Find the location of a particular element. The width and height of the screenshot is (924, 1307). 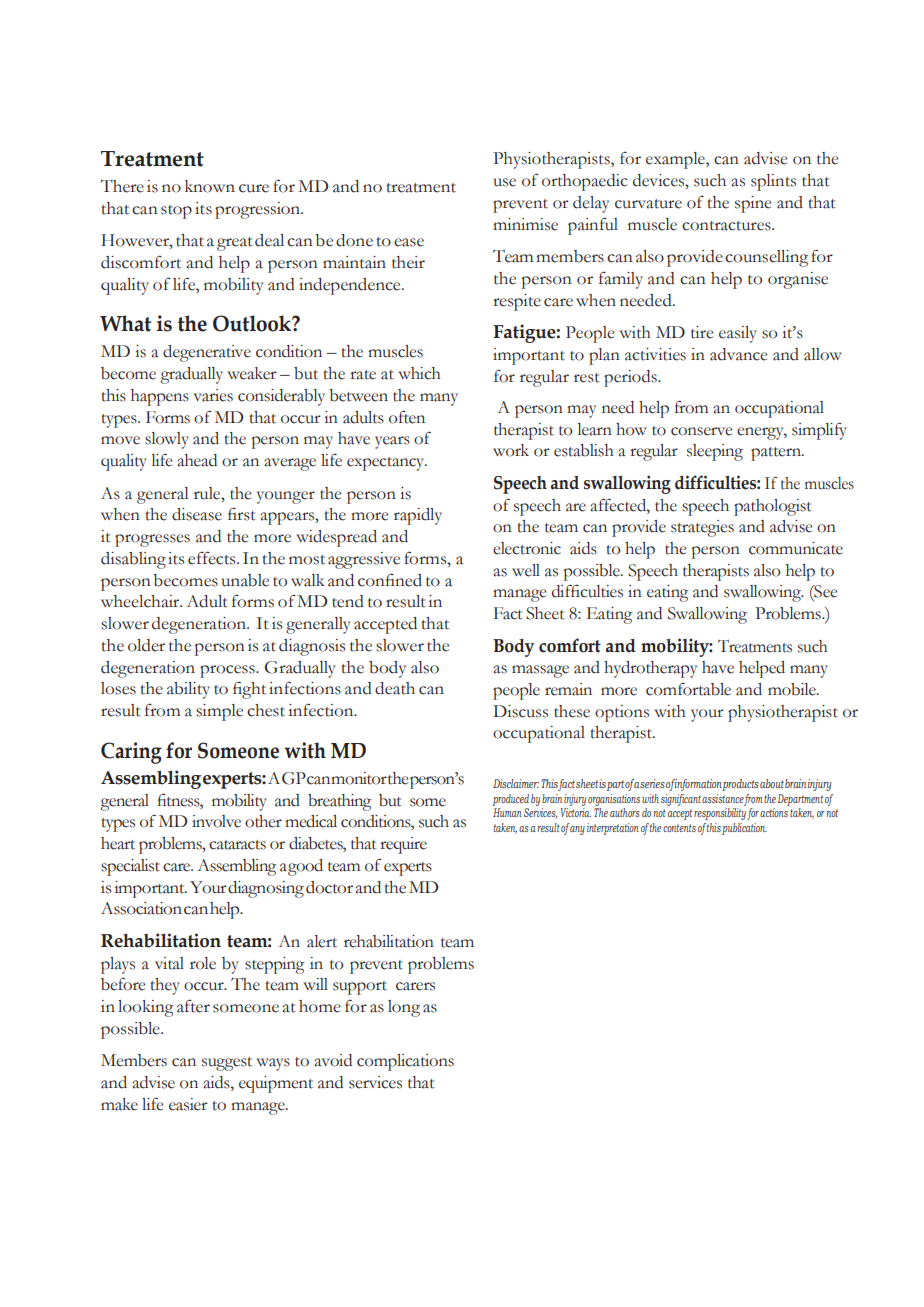

spine is located at coordinates (753, 204).
